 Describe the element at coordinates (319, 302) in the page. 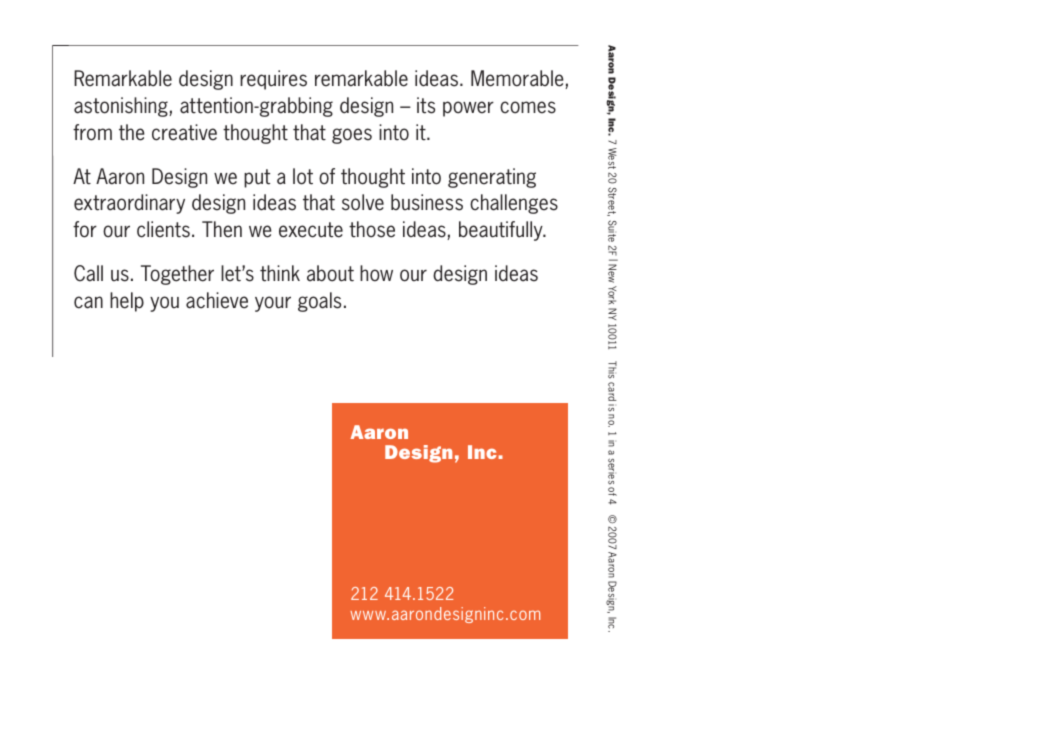

I see `goals` at that location.
